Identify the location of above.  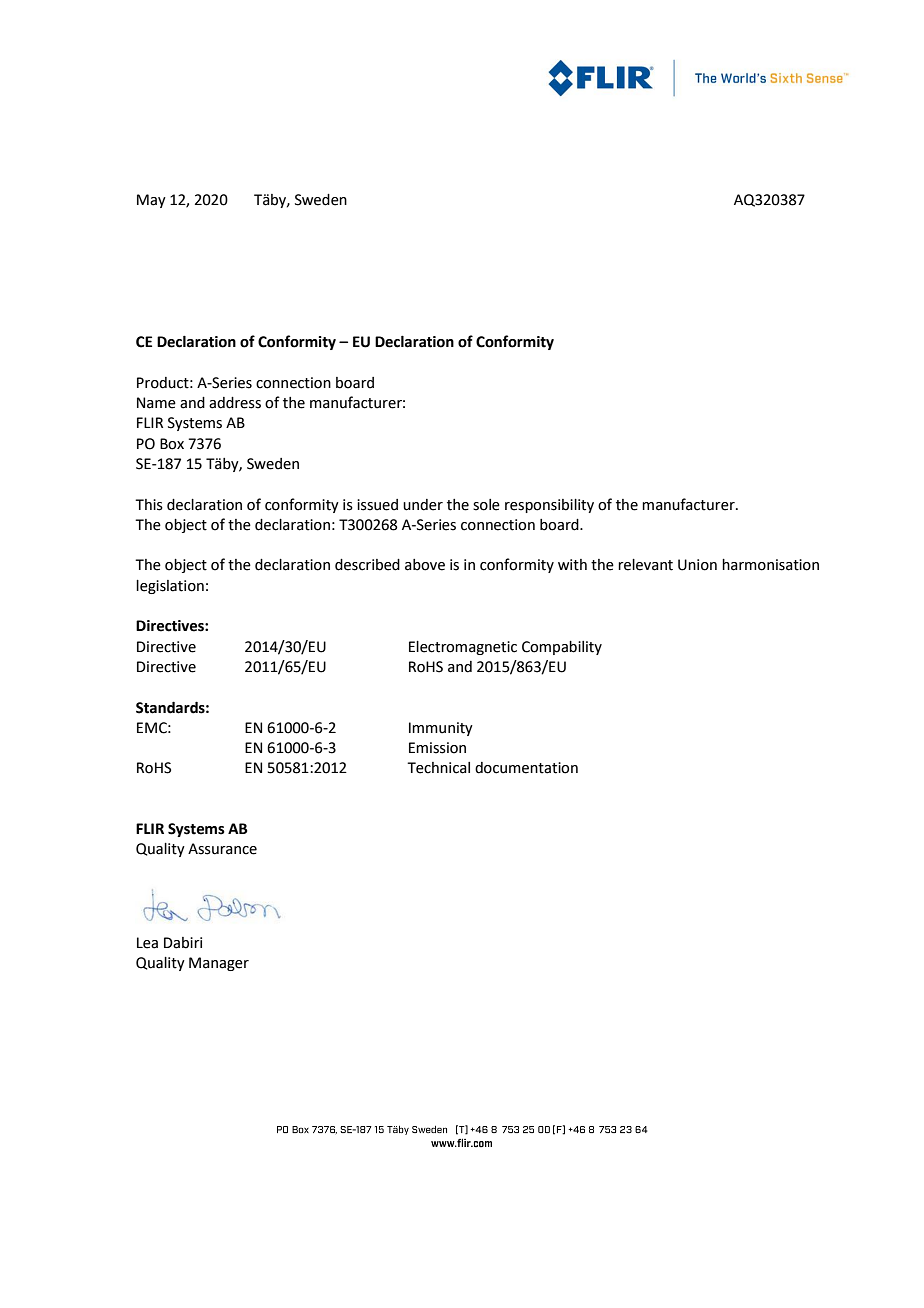
(425, 565).
